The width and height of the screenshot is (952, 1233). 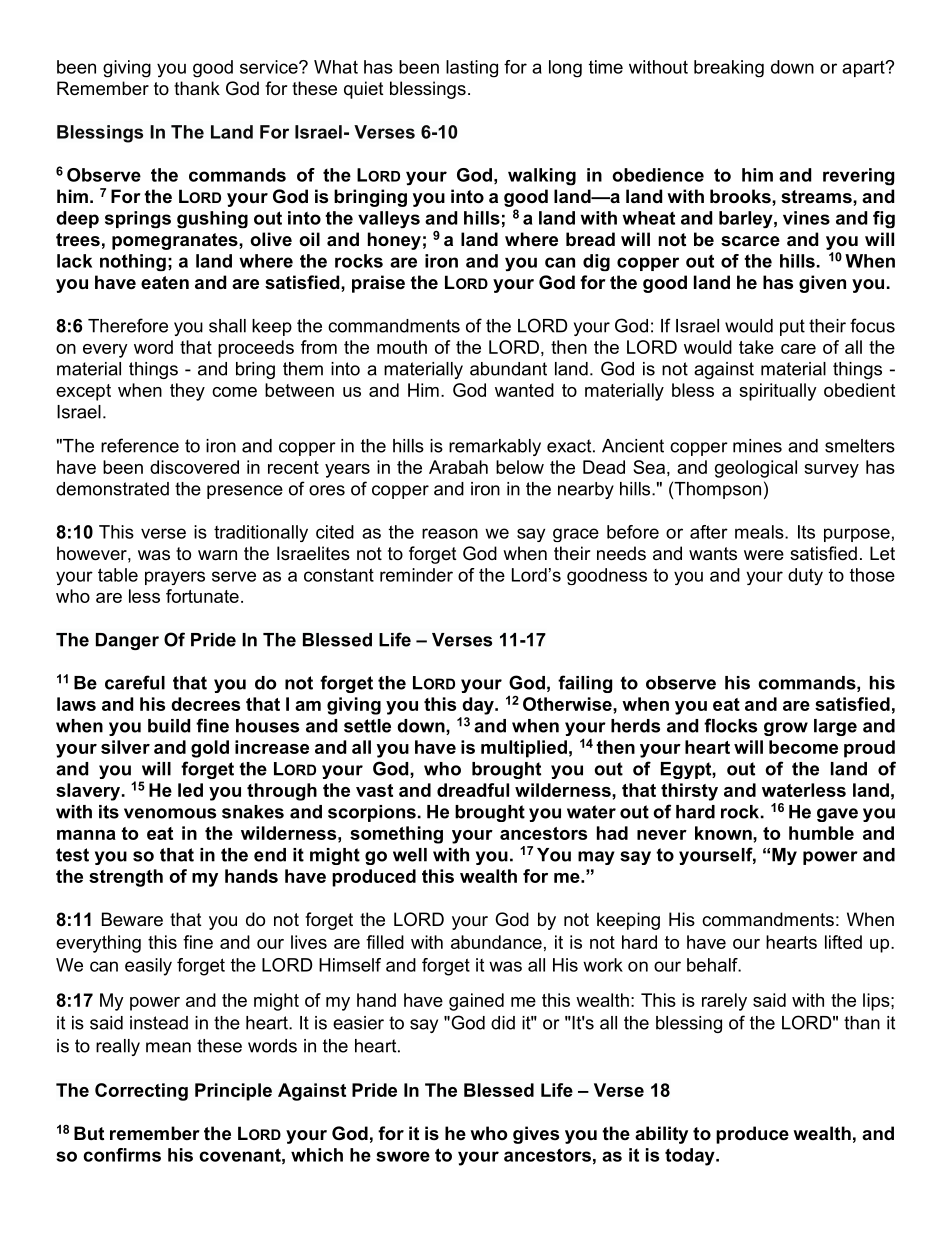 What do you see at coordinates (473, 790) in the screenshot?
I see `dreadful` at bounding box center [473, 790].
